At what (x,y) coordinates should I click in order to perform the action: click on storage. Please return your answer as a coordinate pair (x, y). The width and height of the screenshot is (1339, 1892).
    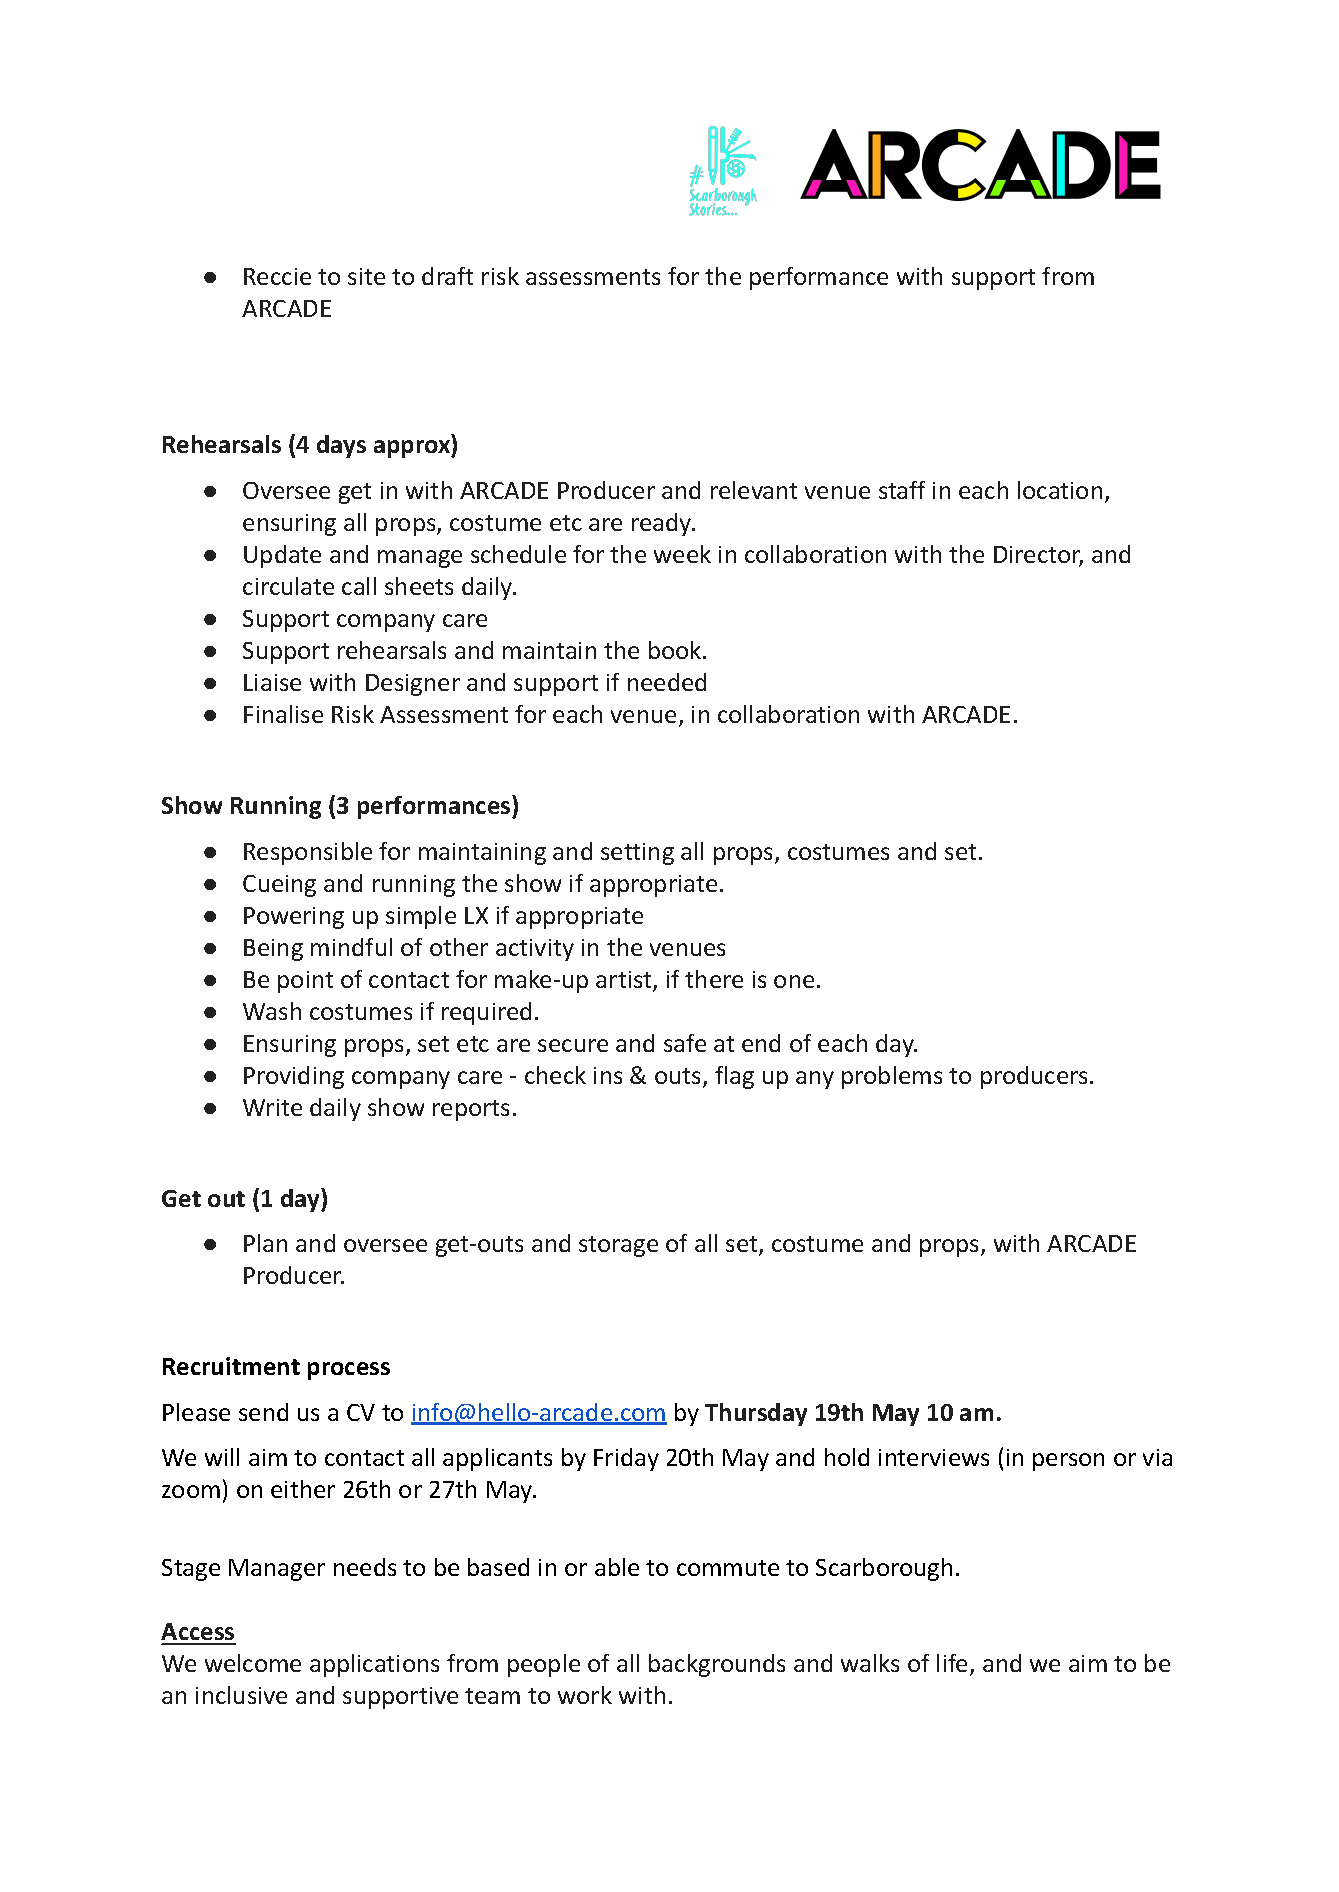
    Looking at the image, I should click on (618, 1246).
